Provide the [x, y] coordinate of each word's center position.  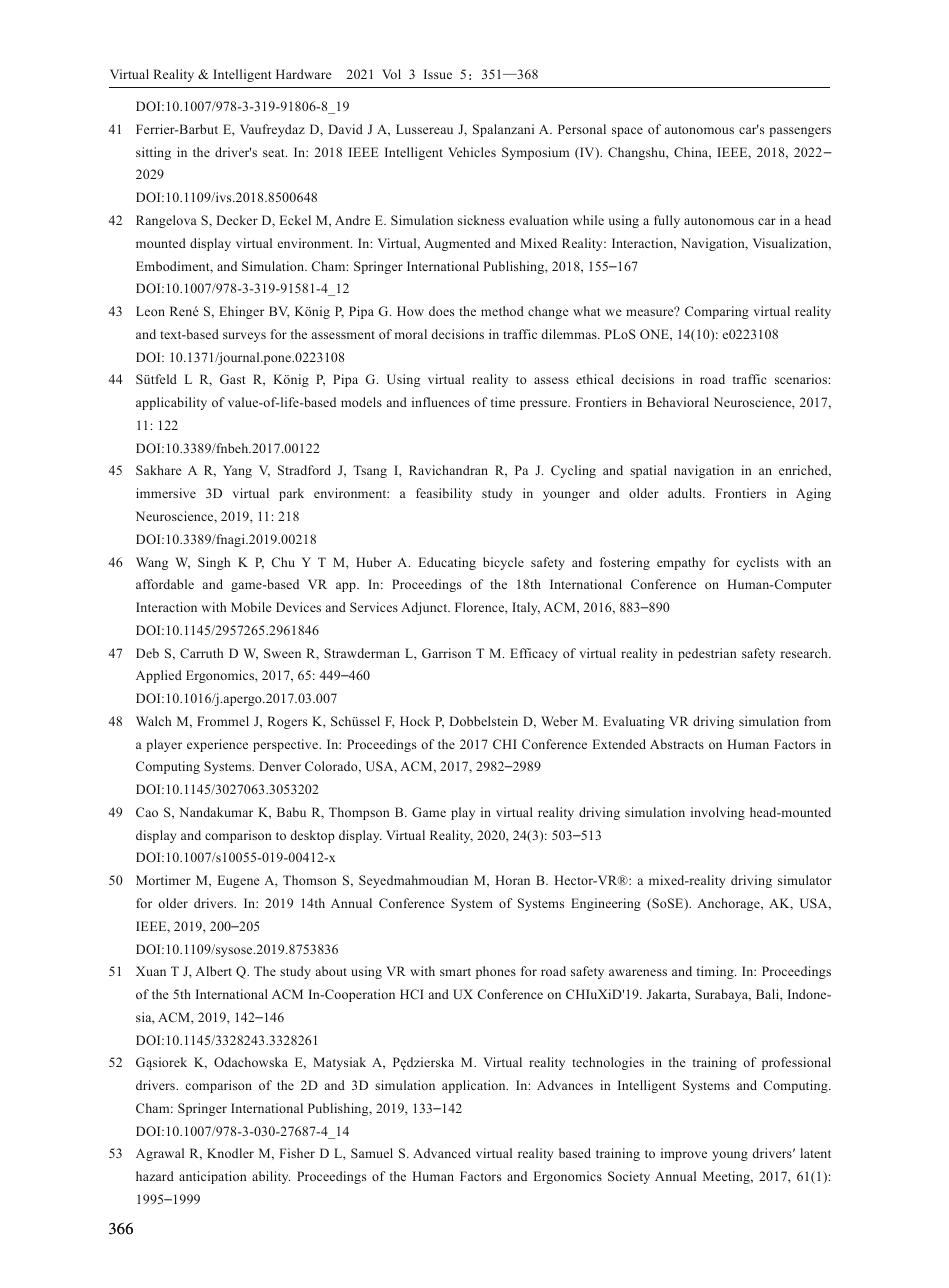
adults [686, 493]
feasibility [444, 494]
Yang [237, 471]
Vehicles [472, 152]
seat [275, 153]
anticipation [213, 1177]
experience [217, 745]
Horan [512, 880]
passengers [800, 132]
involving [718, 813]
